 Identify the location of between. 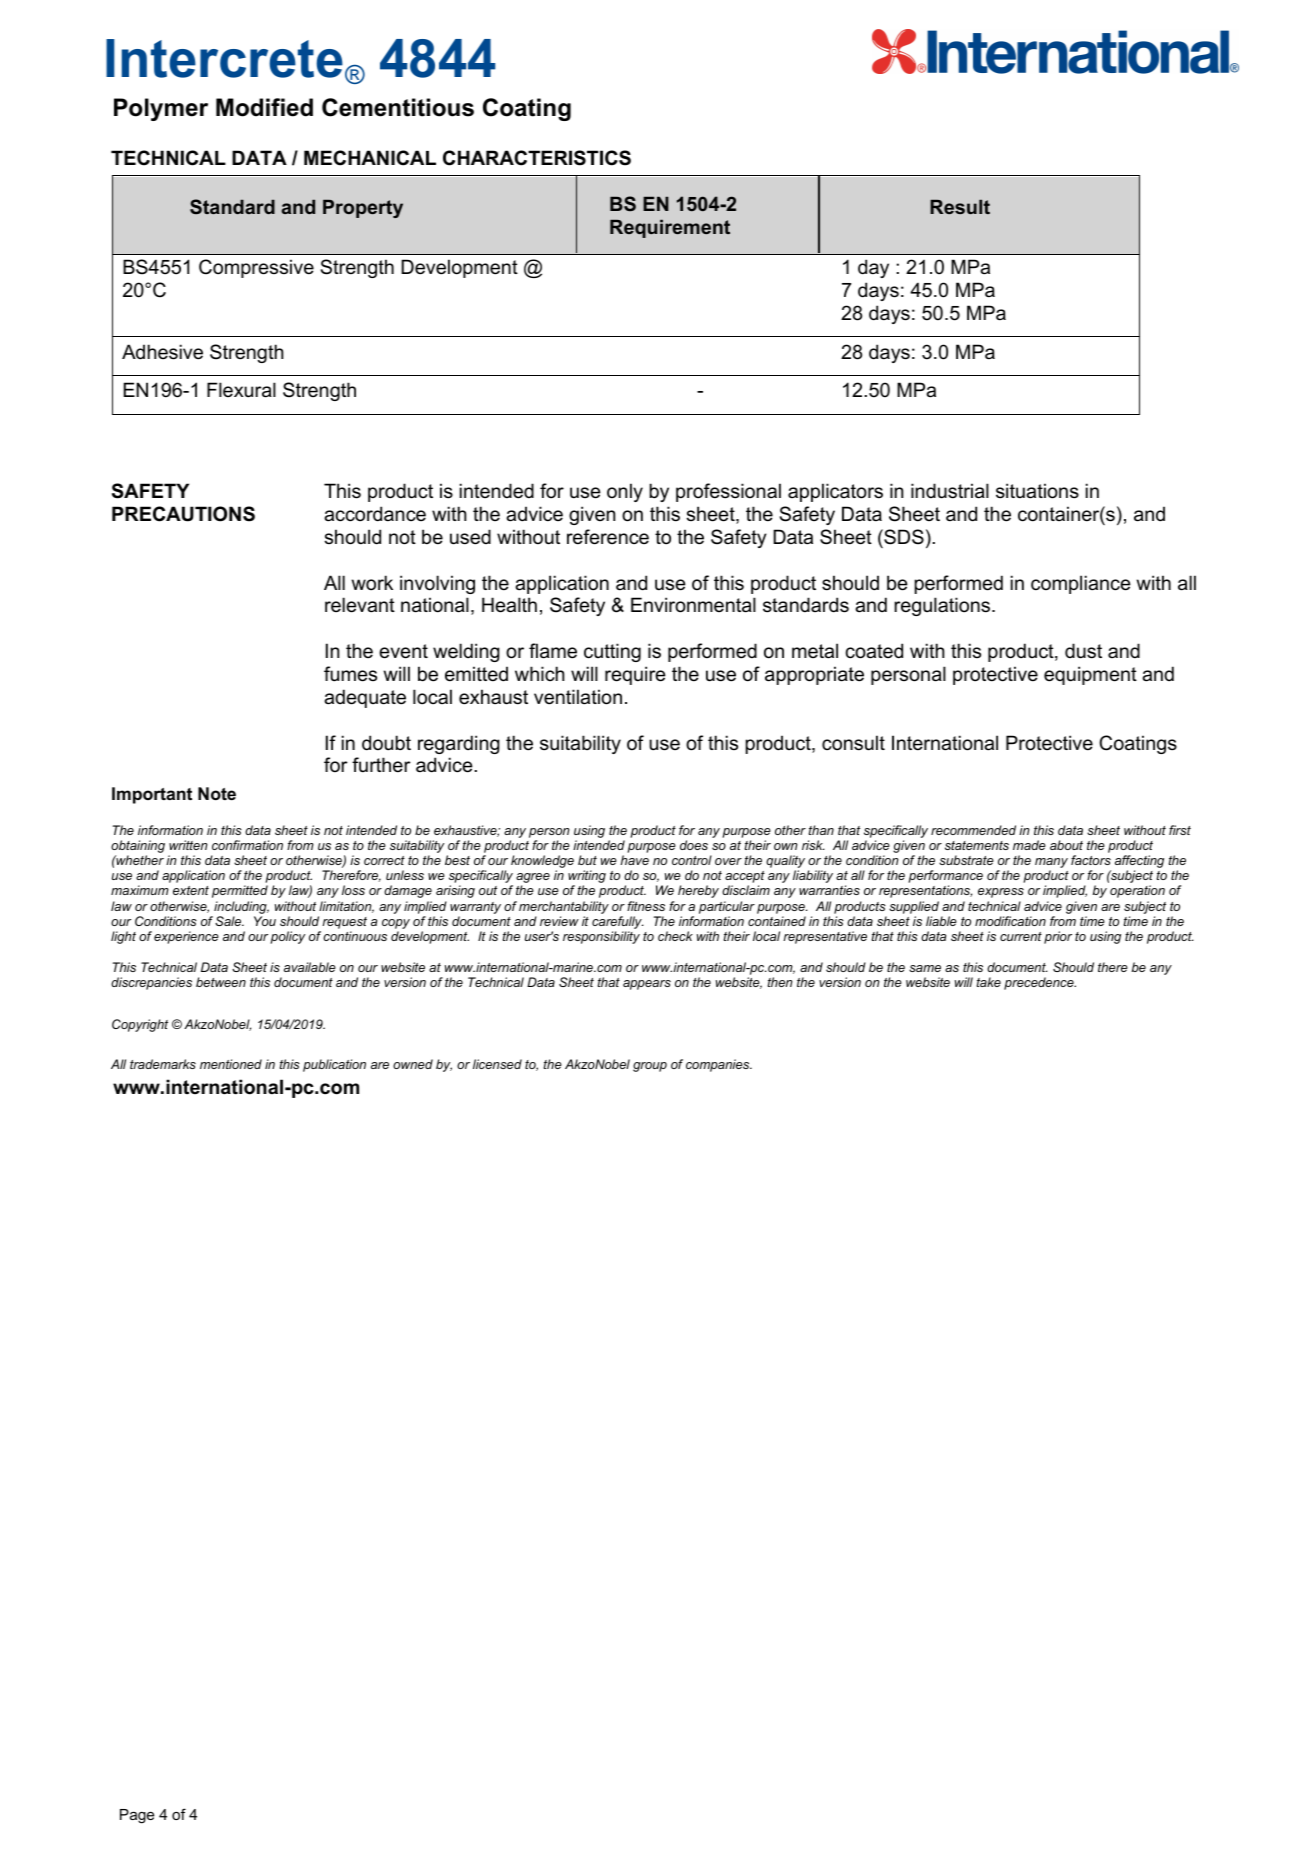
(221, 982).
